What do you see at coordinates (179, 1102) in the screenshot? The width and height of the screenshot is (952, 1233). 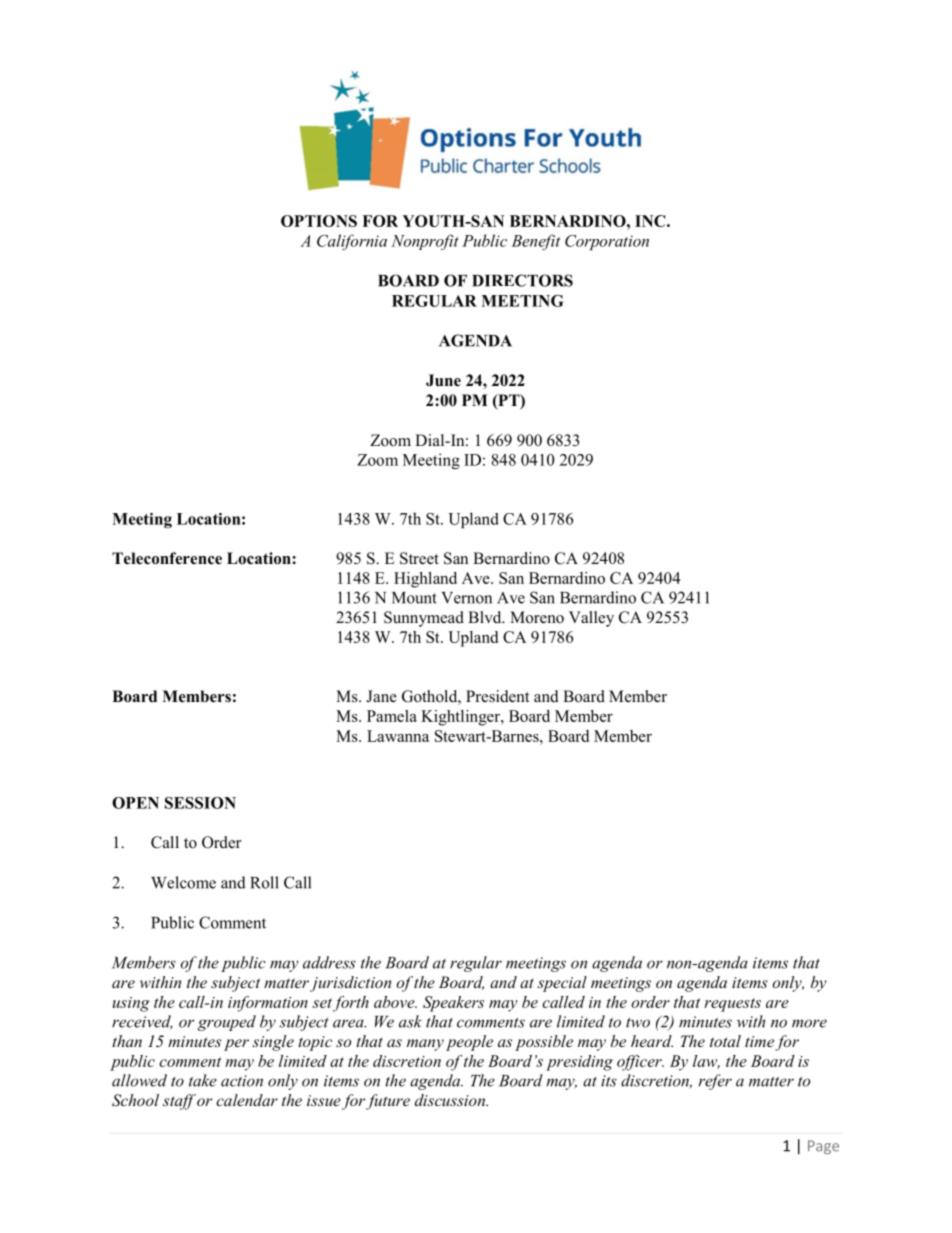 I see `staff` at bounding box center [179, 1102].
